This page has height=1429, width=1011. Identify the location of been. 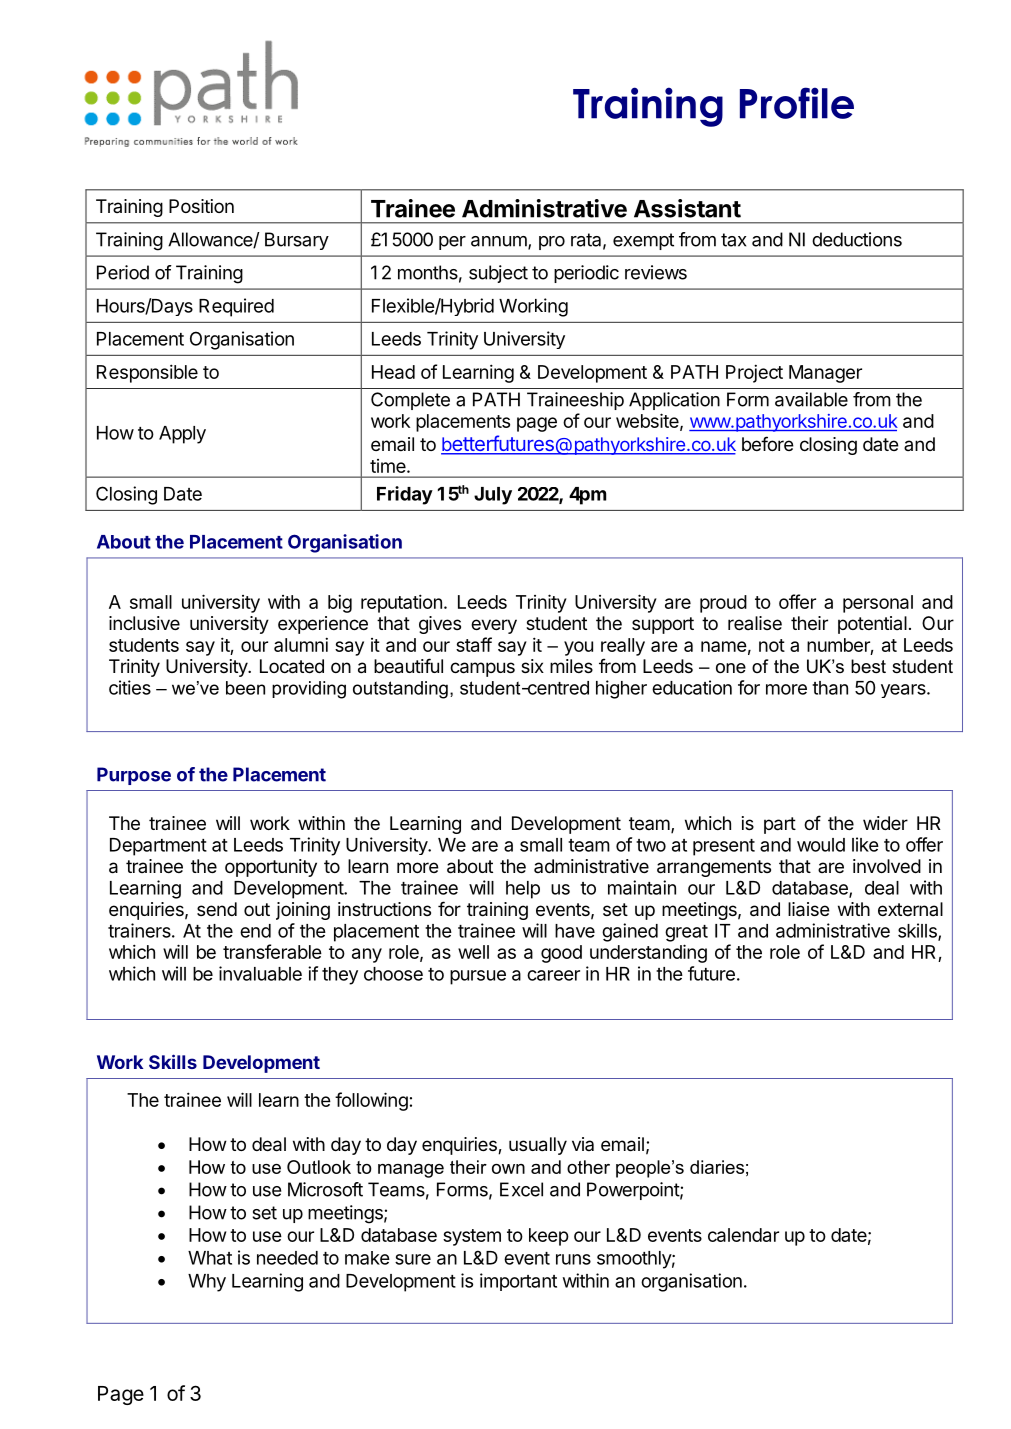
(245, 688).
